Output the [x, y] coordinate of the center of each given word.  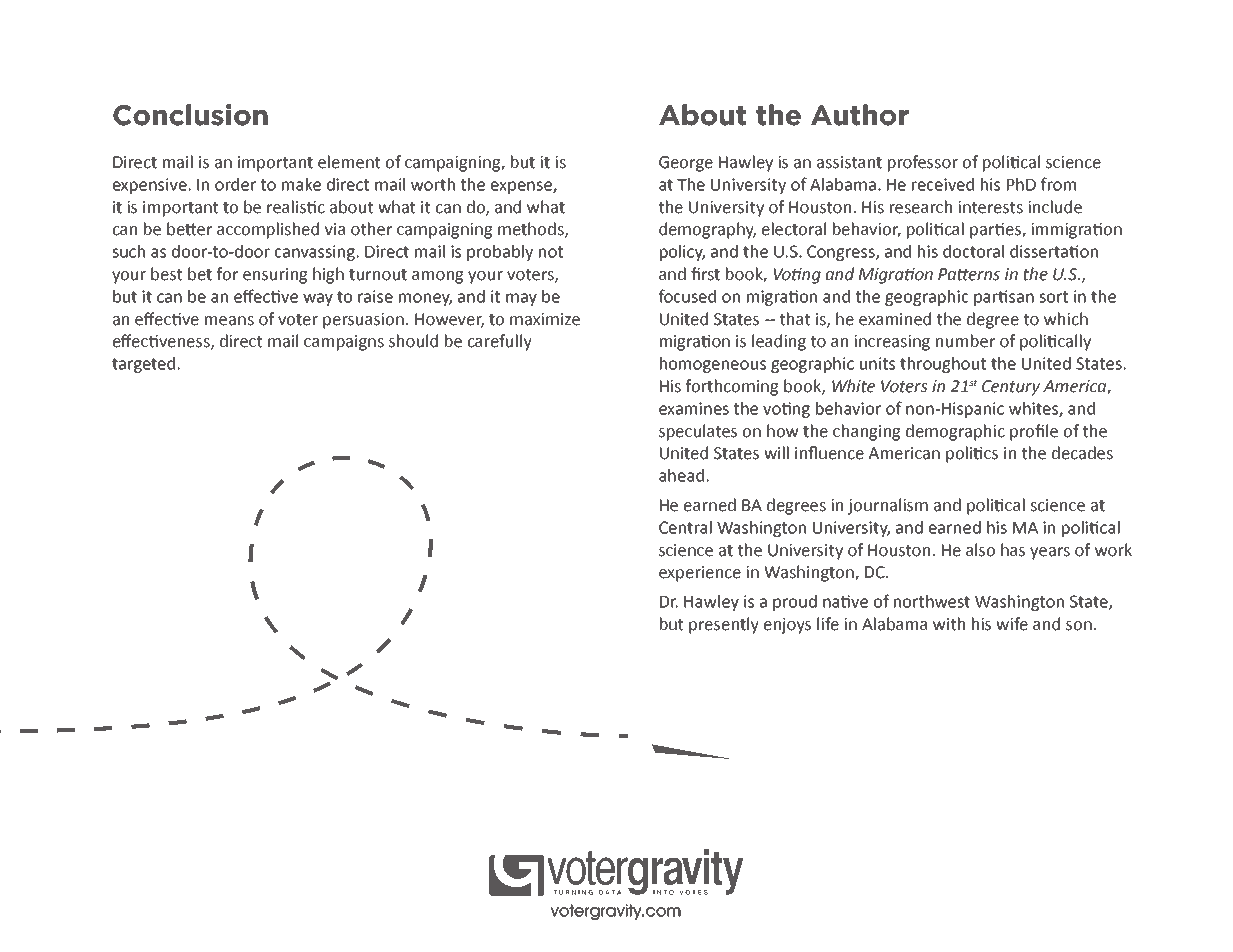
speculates [698, 432]
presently [724, 625]
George [686, 164]
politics [972, 454]
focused [687, 296]
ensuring [275, 276]
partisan [1004, 298]
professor [923, 163]
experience [700, 574]
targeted [143, 365]
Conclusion [190, 115]
